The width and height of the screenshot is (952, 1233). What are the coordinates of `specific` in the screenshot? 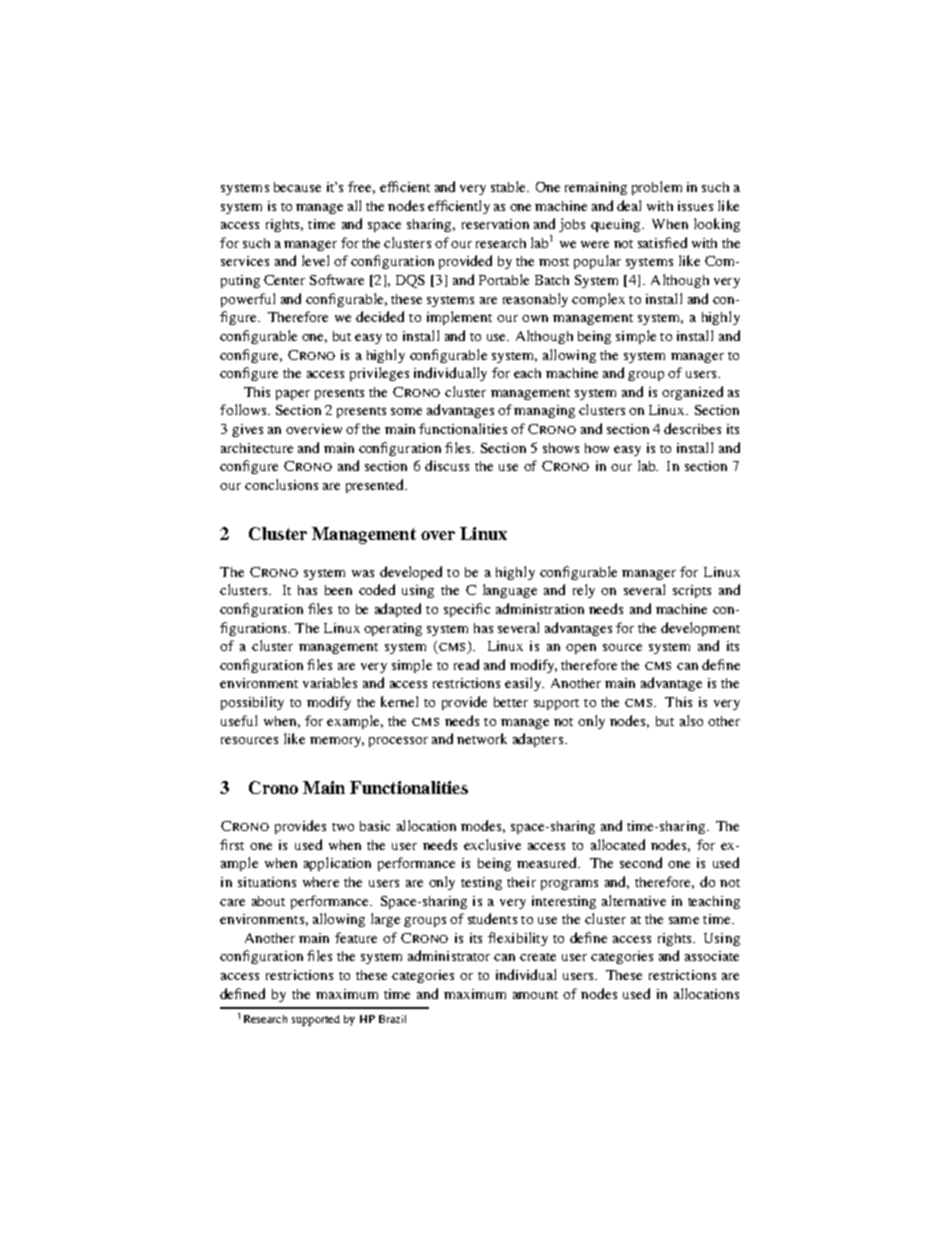 It's located at (467, 610).
